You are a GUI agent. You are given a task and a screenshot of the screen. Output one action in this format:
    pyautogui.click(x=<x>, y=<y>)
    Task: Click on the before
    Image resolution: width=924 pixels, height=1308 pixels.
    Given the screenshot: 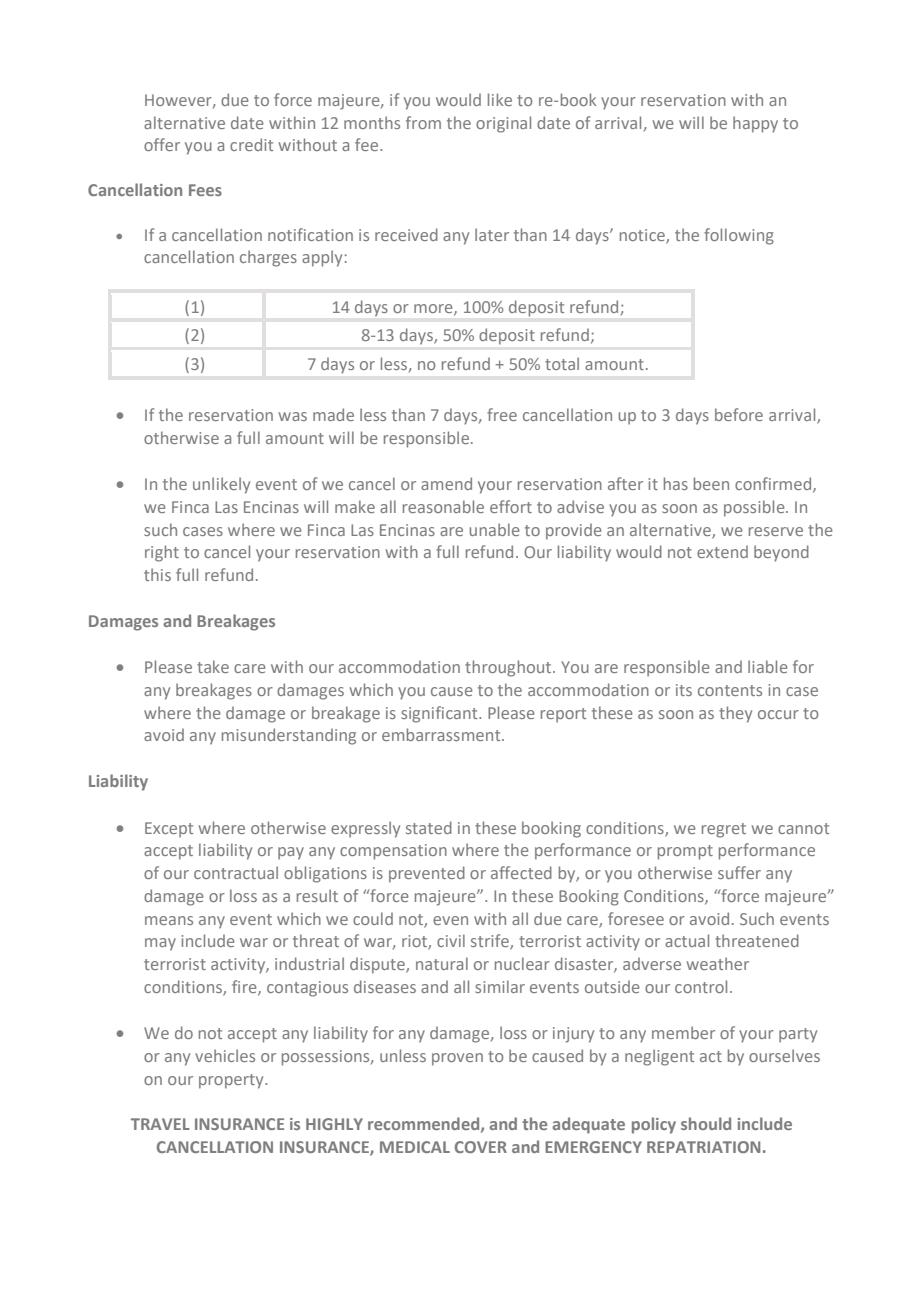 What is the action you would take?
    pyautogui.click(x=739, y=414)
